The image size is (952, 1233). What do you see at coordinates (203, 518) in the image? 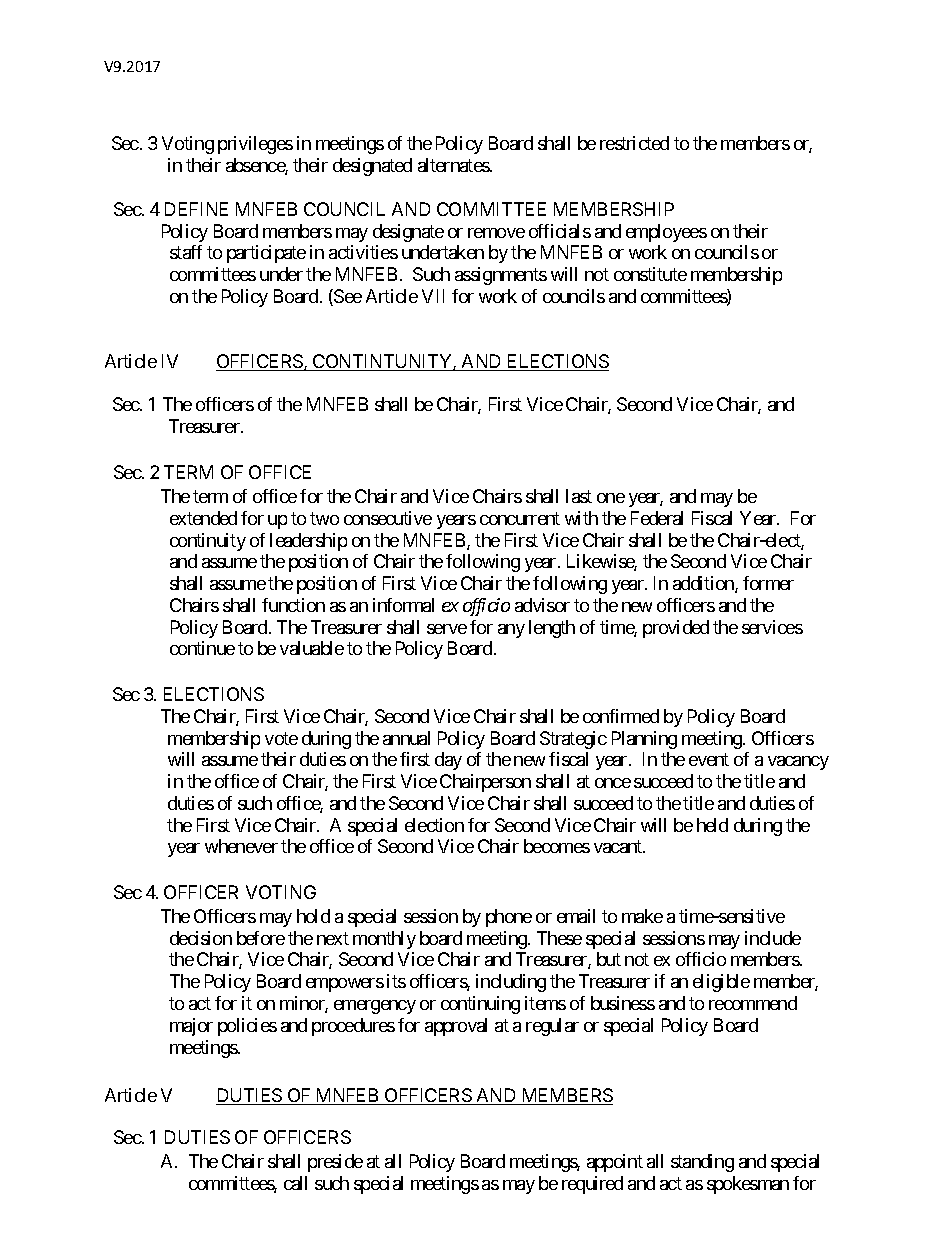
I see `extended` at bounding box center [203, 518].
